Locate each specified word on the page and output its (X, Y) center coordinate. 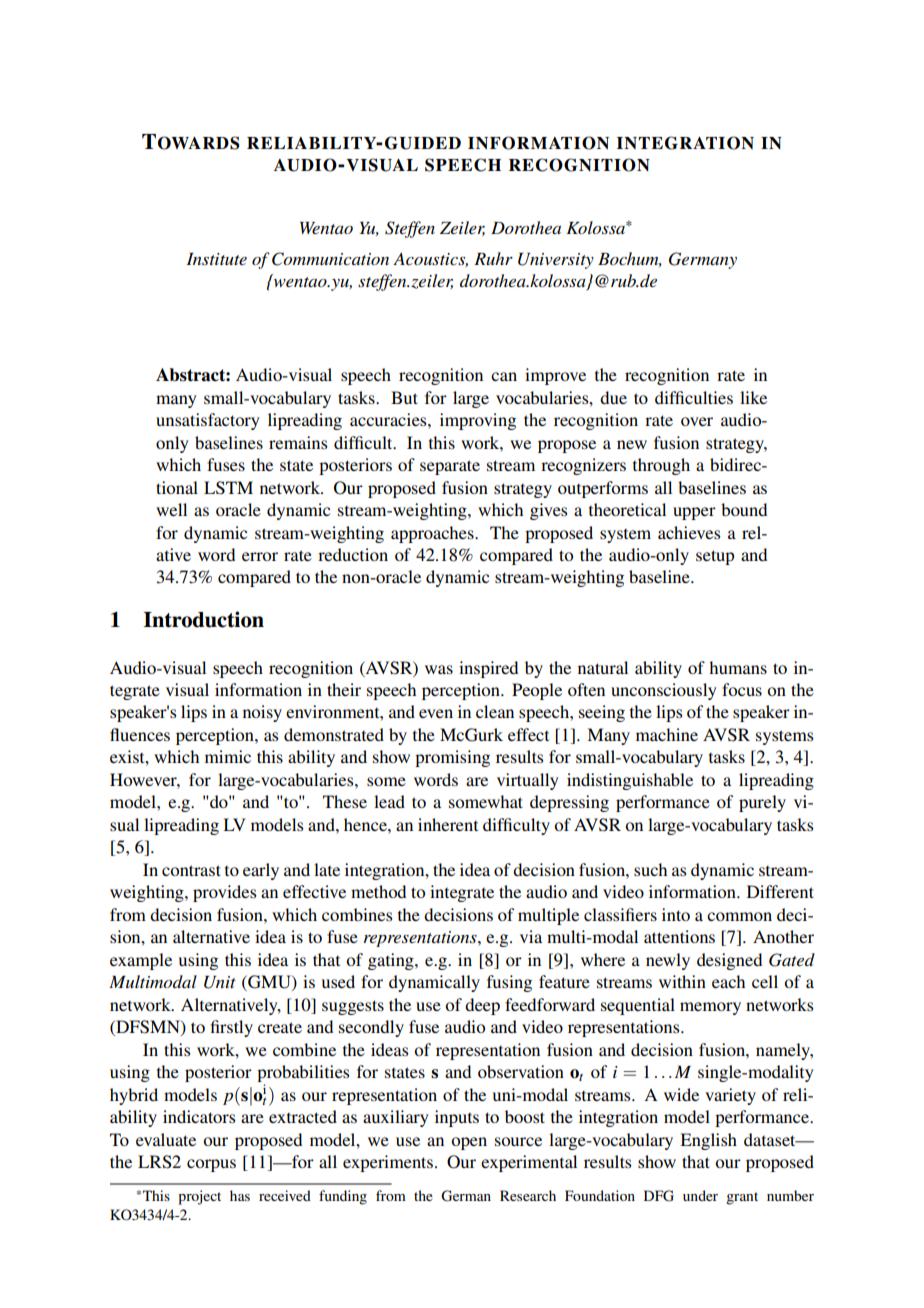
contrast (191, 870)
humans (738, 667)
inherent (448, 824)
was (439, 669)
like (753, 397)
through (661, 466)
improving (478, 421)
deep (482, 1006)
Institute (216, 259)
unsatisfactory (208, 421)
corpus (211, 1165)
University (556, 261)
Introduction (204, 619)
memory (710, 1008)
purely (762, 803)
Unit (220, 982)
